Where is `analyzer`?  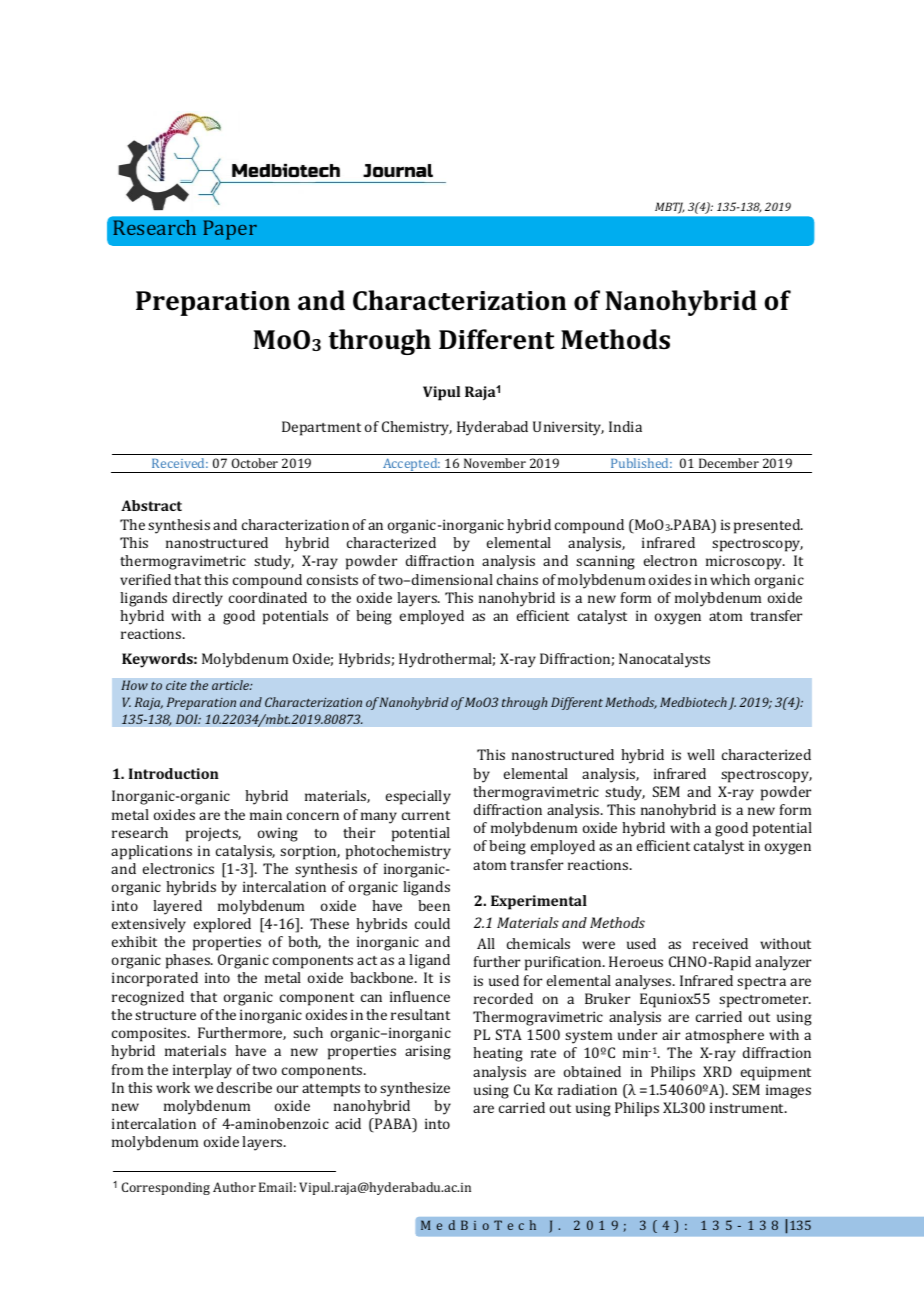
analyzer is located at coordinates (783, 963).
